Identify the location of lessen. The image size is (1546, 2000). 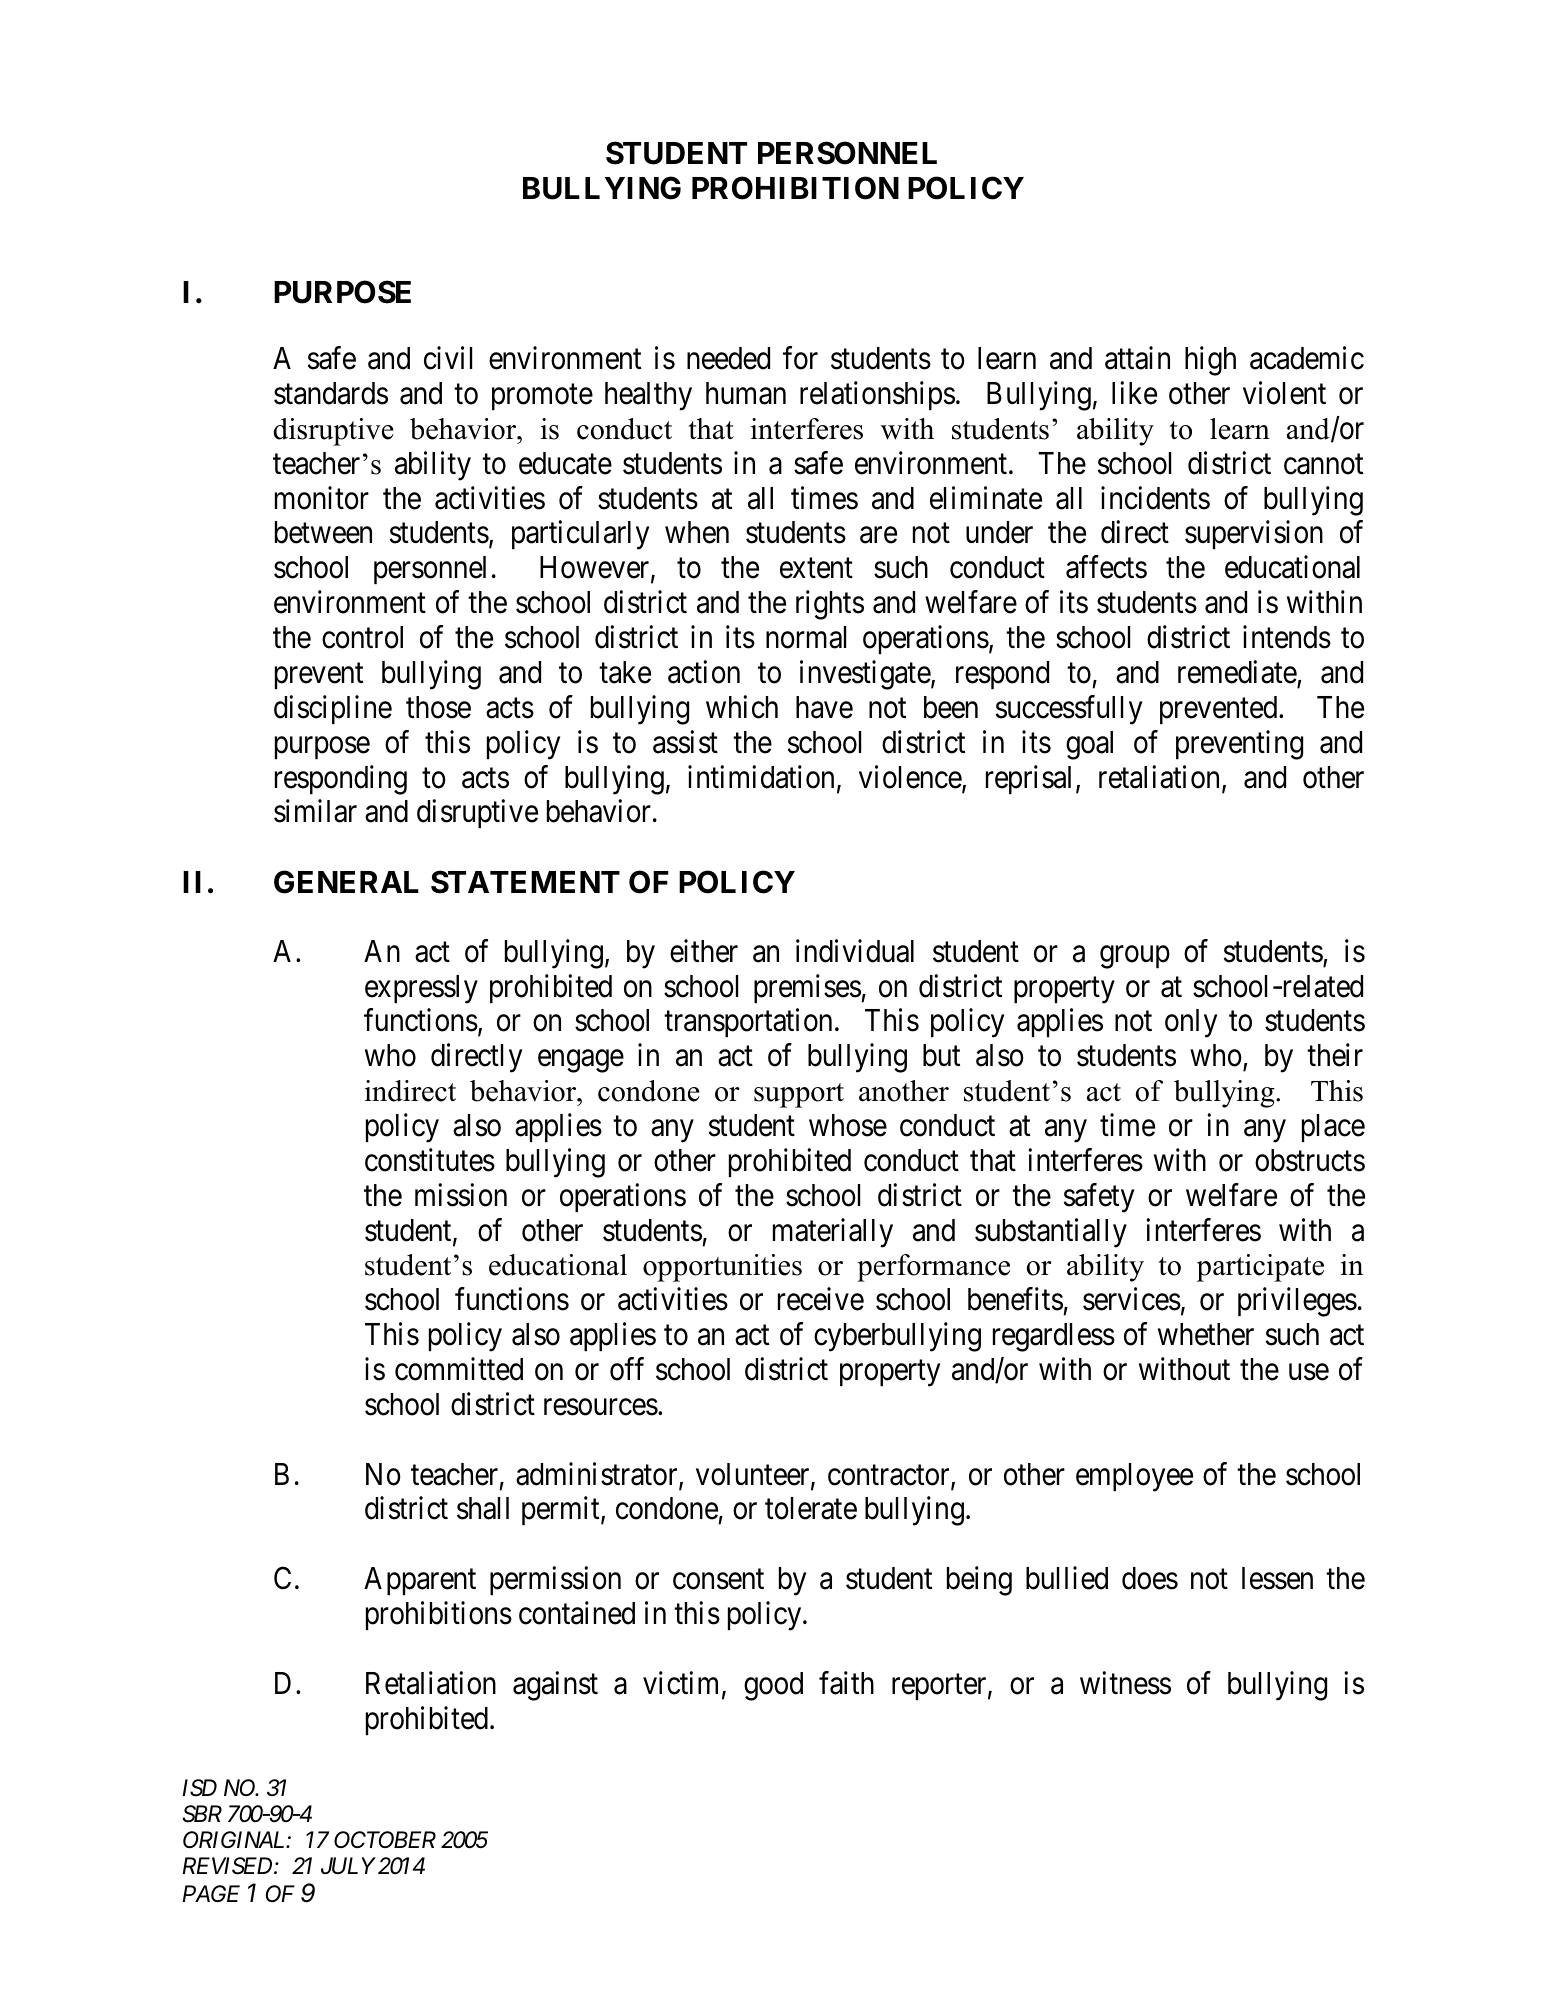
(1277, 1578).
